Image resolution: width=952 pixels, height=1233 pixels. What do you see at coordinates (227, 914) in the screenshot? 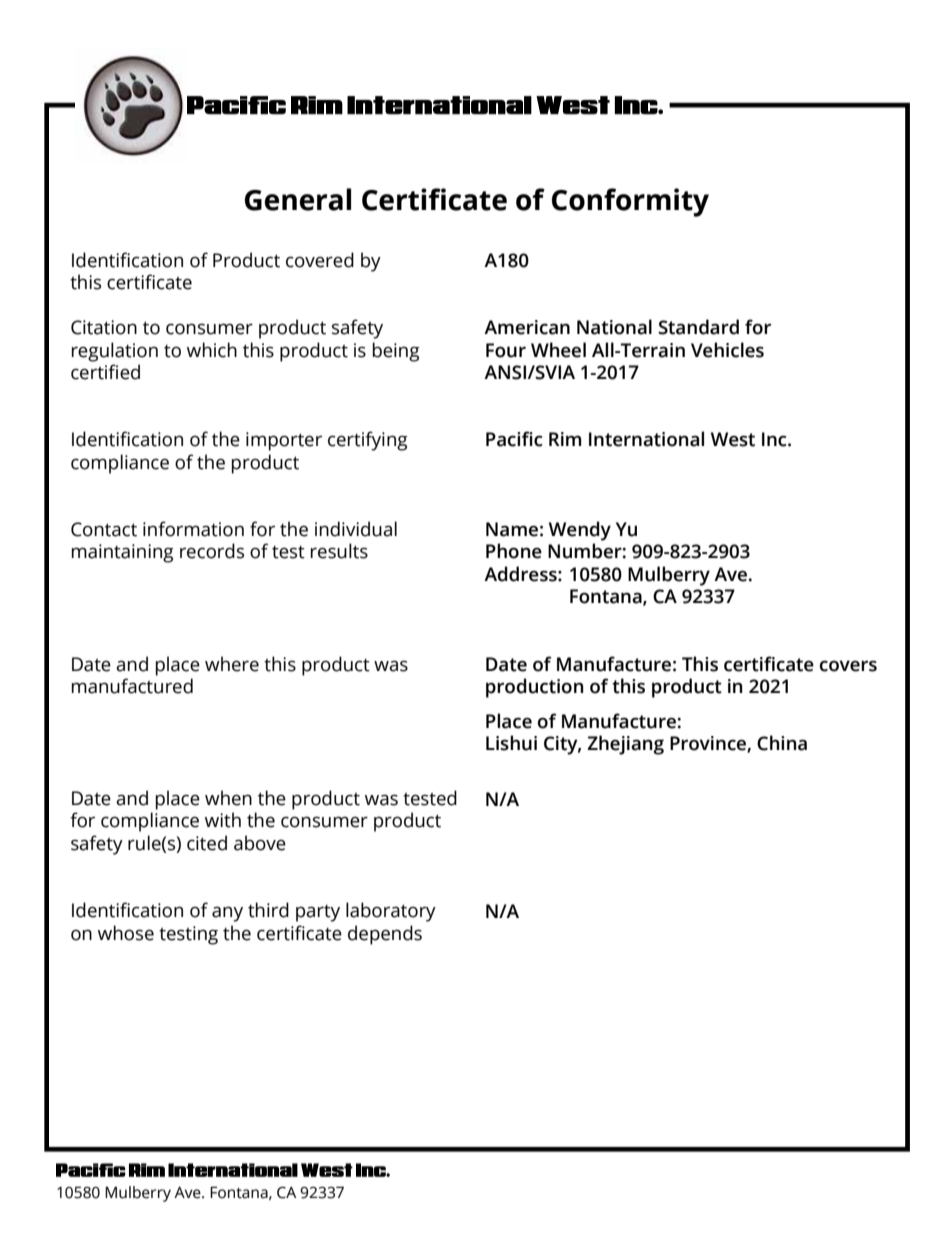
I see `any` at bounding box center [227, 914].
